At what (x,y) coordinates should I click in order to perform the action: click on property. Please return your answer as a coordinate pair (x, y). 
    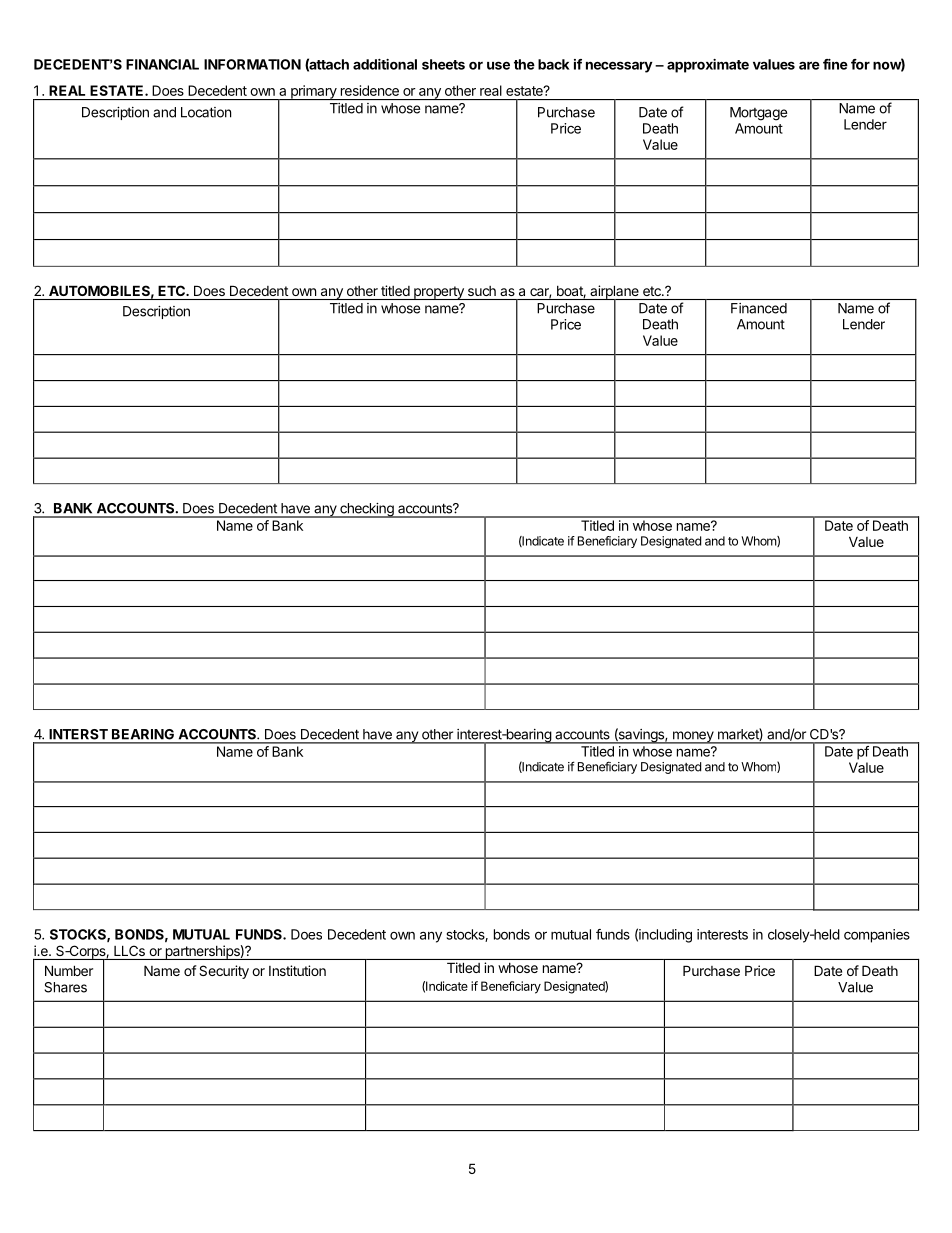
    Looking at the image, I should click on (439, 293).
